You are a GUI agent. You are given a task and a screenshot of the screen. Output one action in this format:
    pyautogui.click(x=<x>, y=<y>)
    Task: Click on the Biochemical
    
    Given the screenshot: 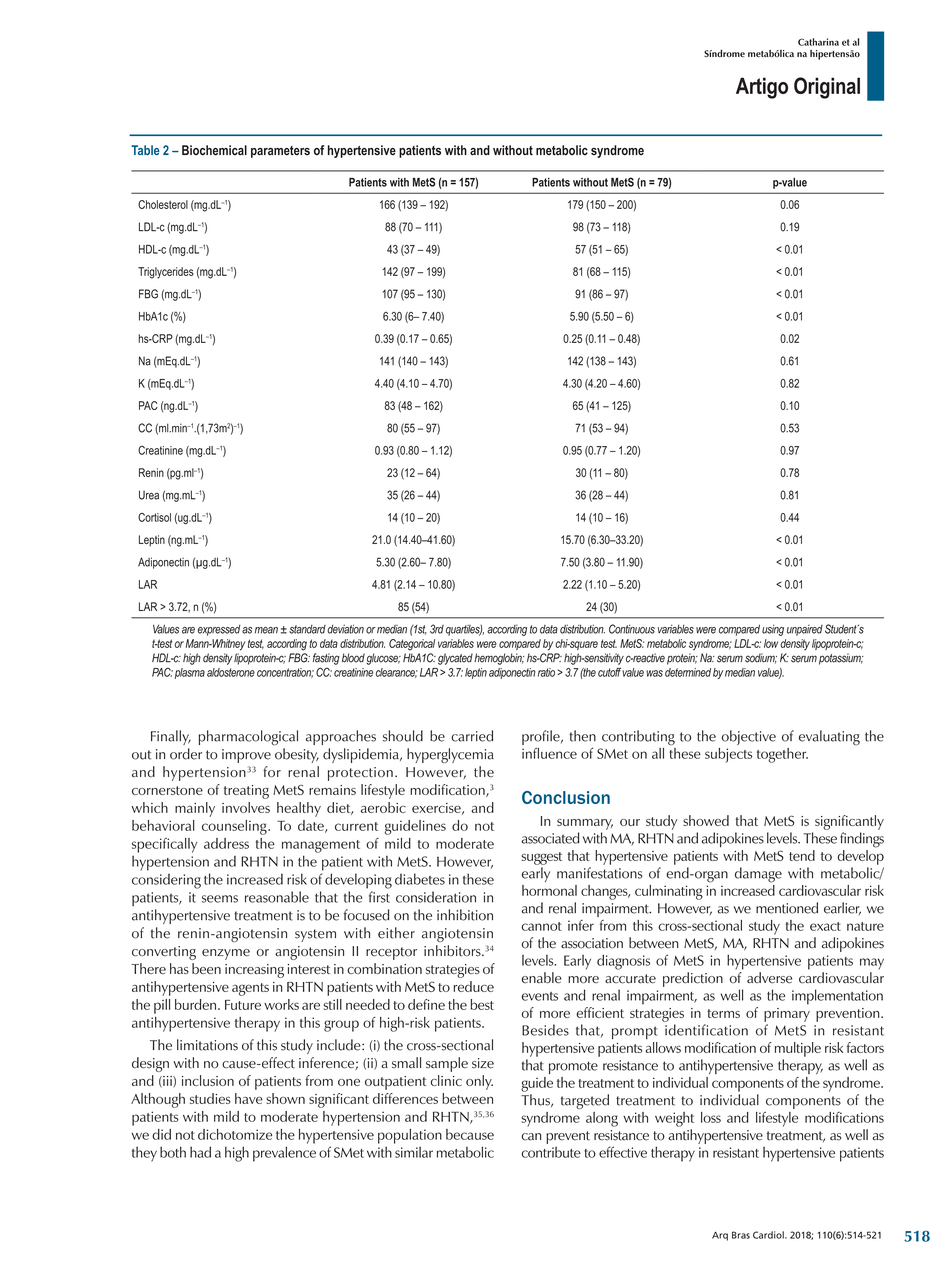 What is the action you would take?
    pyautogui.click(x=214, y=150)
